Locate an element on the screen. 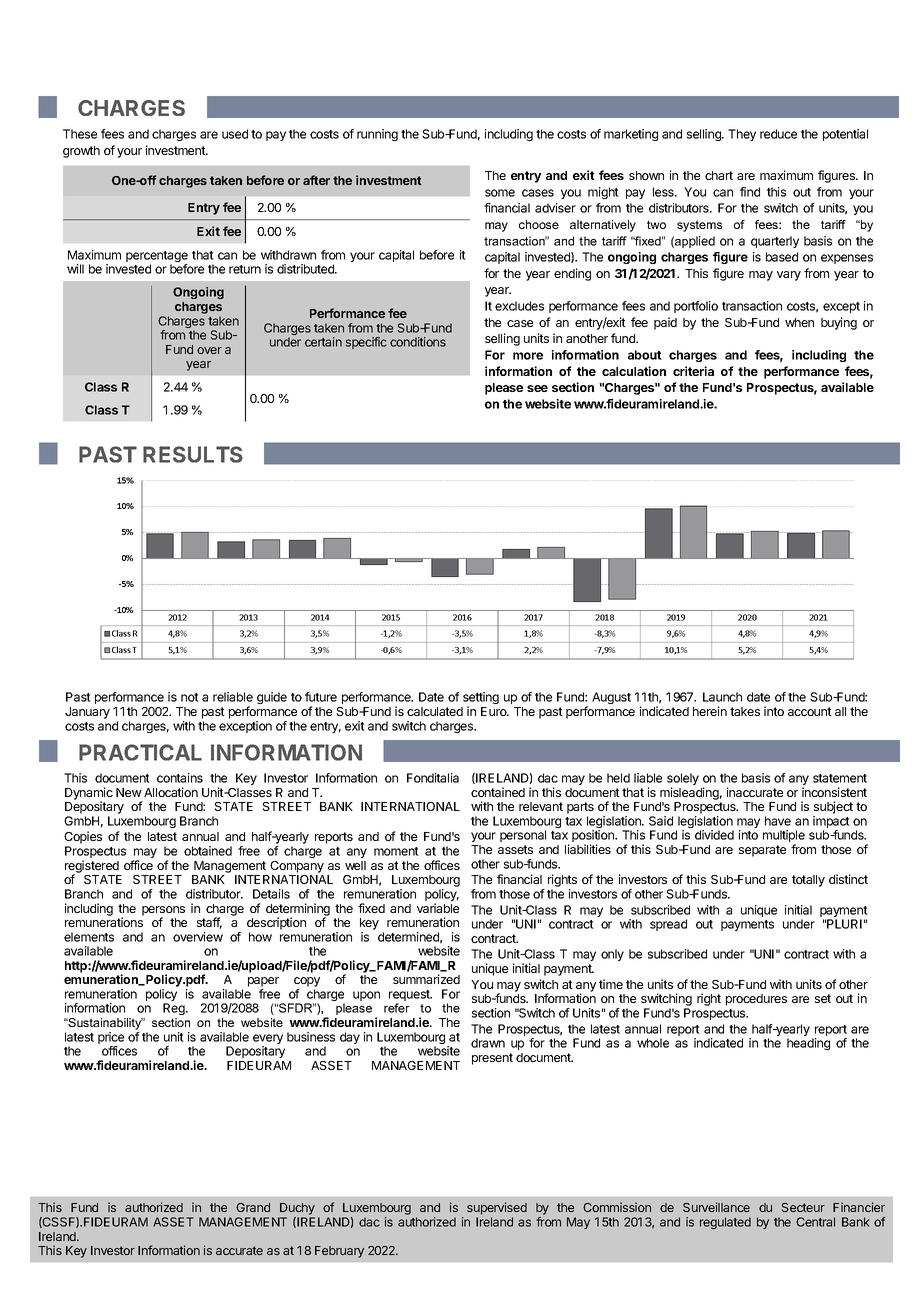 This screenshot has height=1308, width=924. supervised is located at coordinates (497, 1208).
